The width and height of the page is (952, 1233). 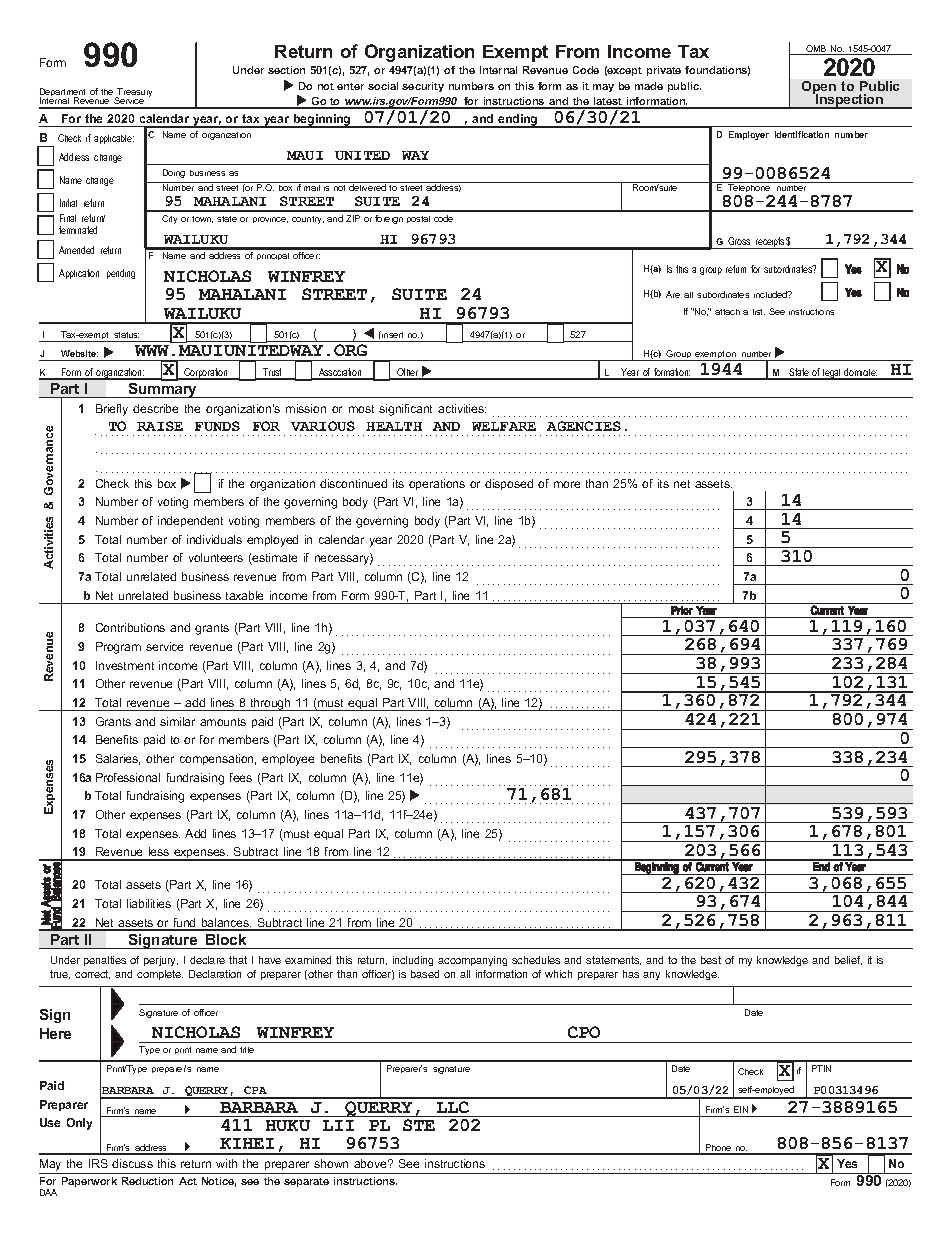 What do you see at coordinates (504, 426) in the page?
I see `WELFARE` at bounding box center [504, 426].
